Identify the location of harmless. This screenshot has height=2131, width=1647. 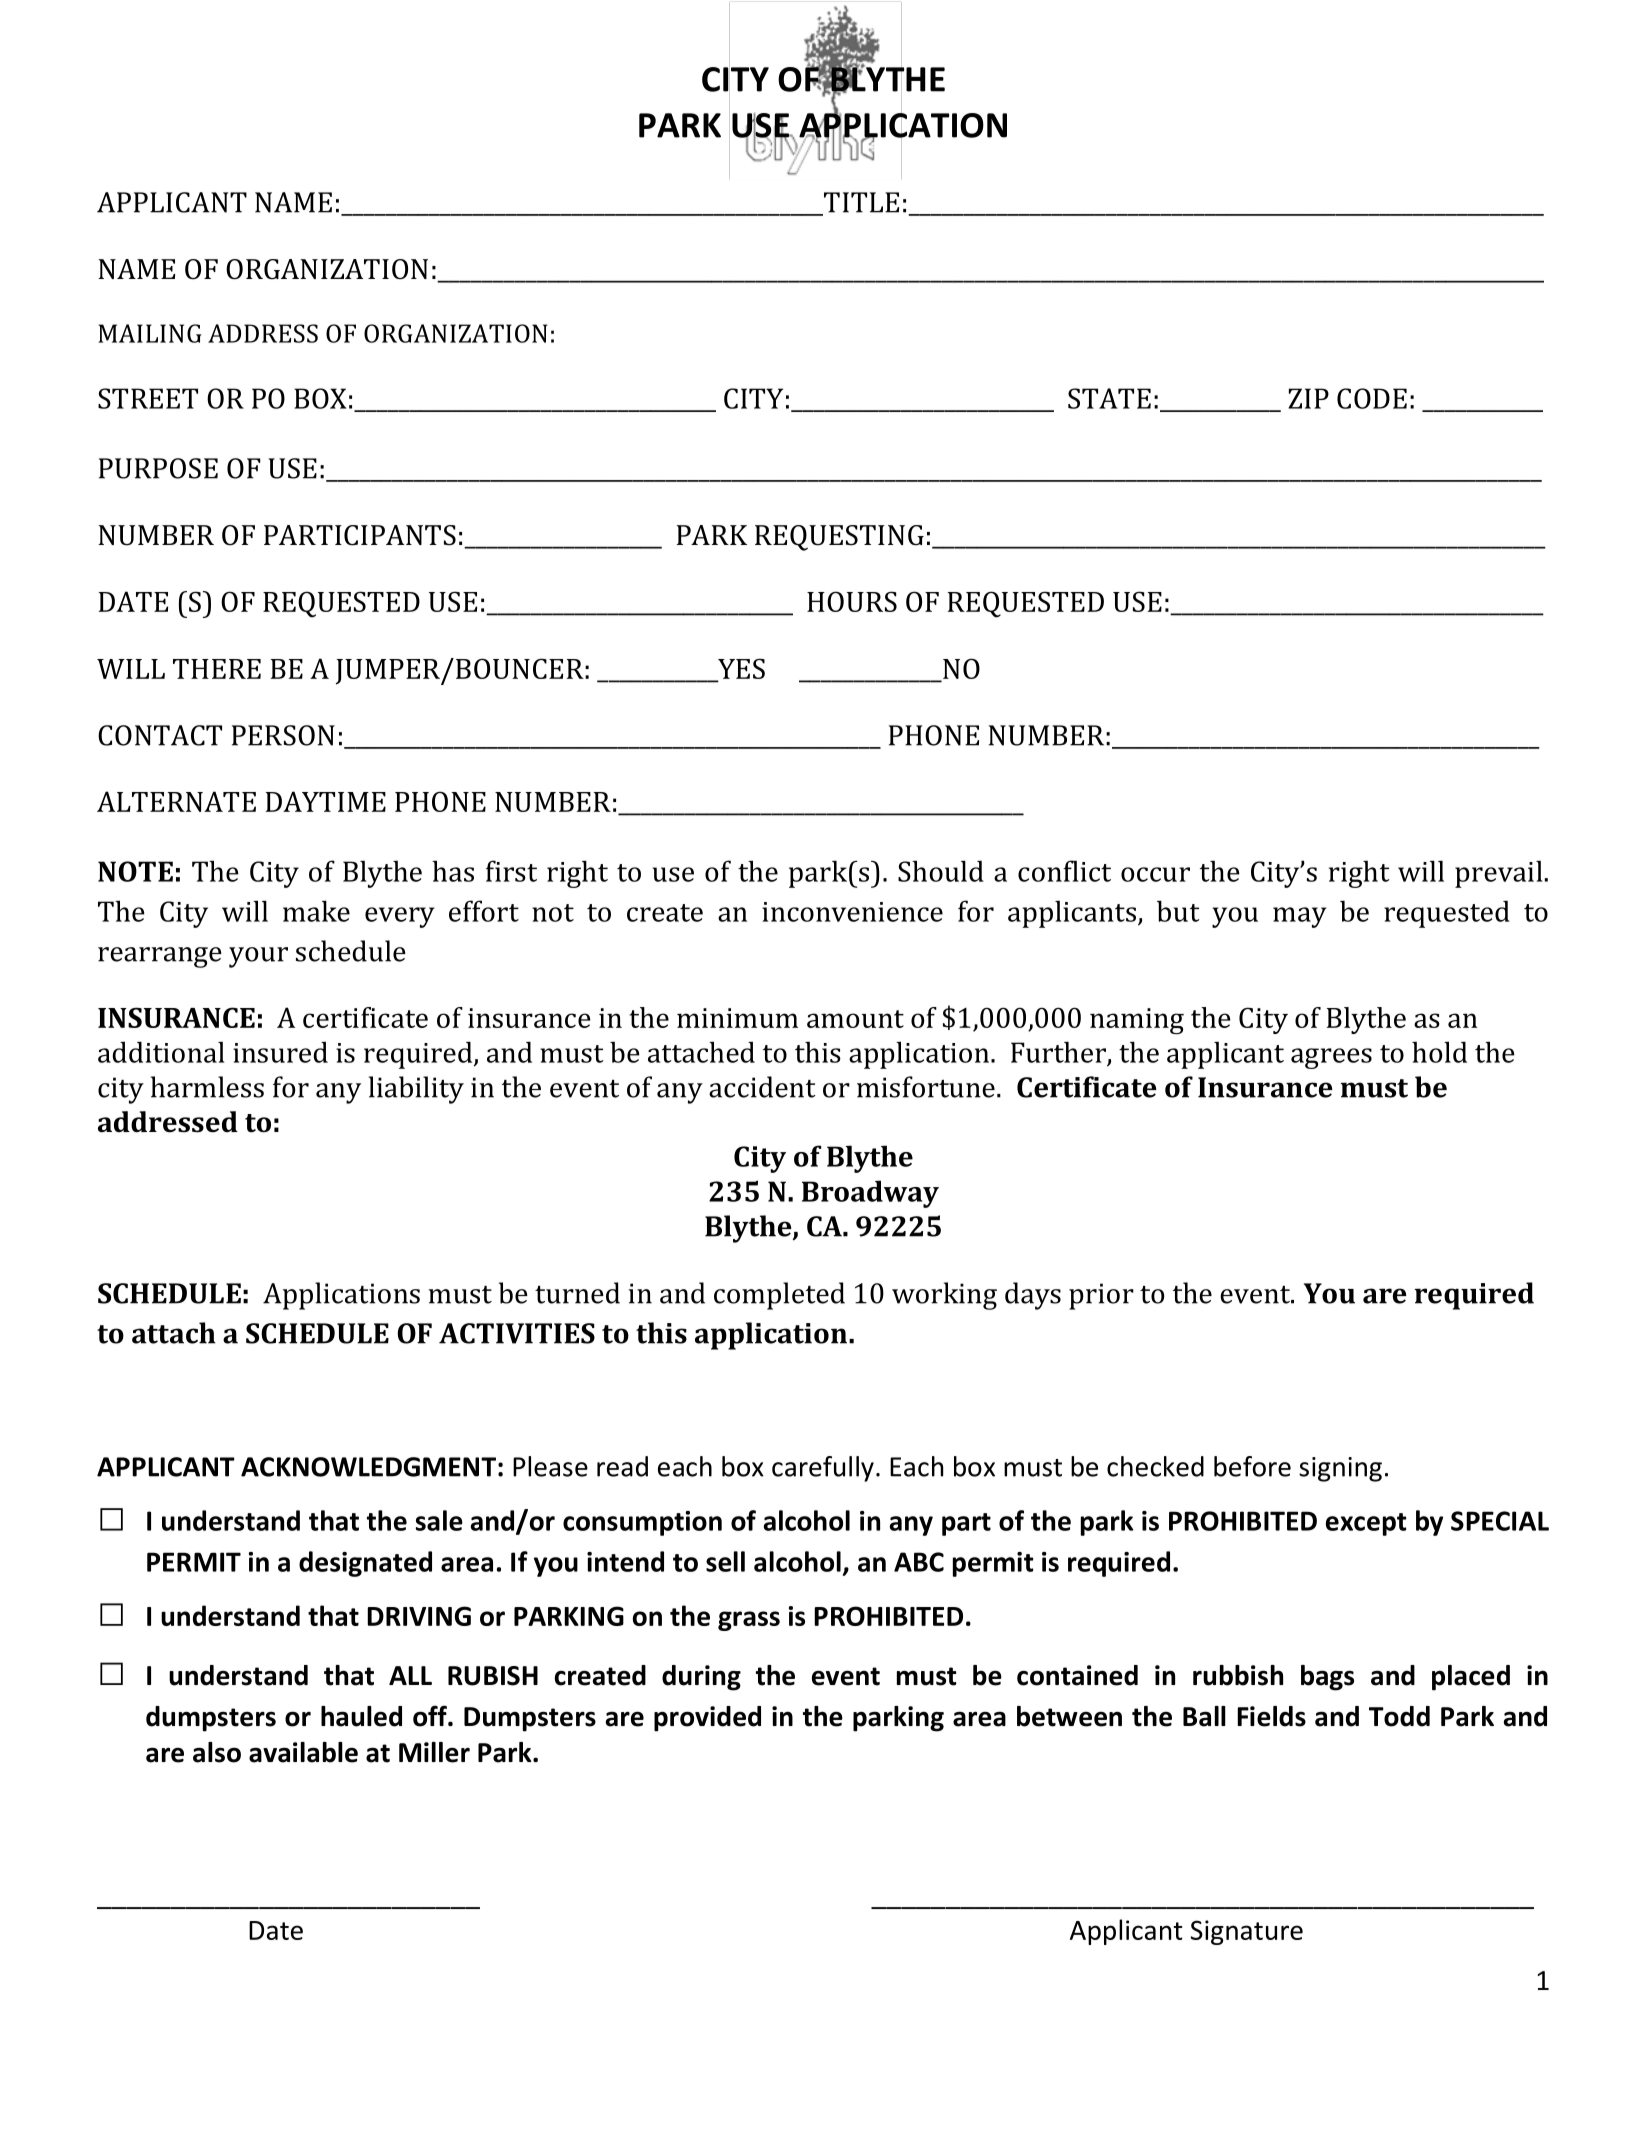
(207, 1087).
